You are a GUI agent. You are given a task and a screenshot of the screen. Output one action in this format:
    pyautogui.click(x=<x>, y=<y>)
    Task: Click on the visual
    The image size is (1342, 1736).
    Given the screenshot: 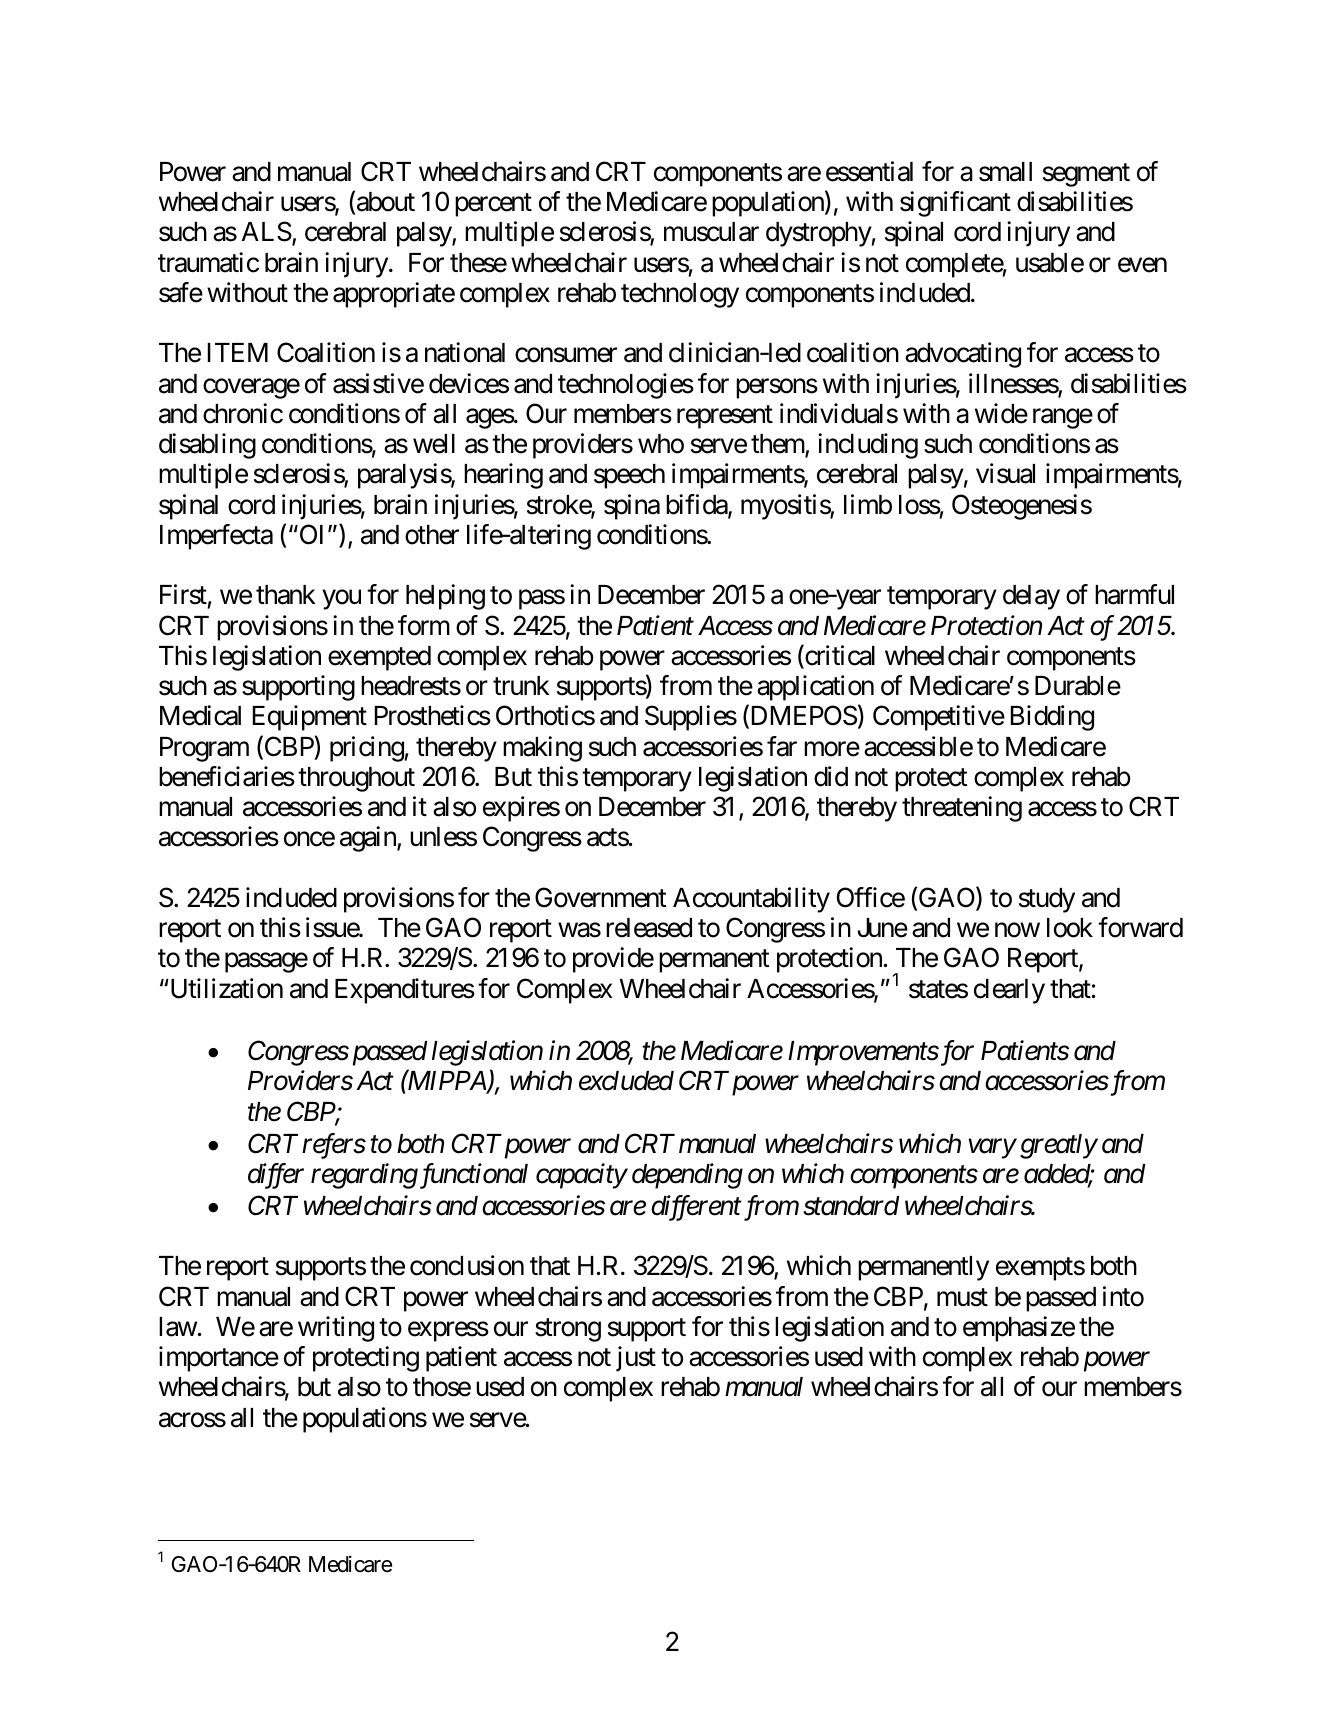 What is the action you would take?
    pyautogui.click(x=1005, y=474)
